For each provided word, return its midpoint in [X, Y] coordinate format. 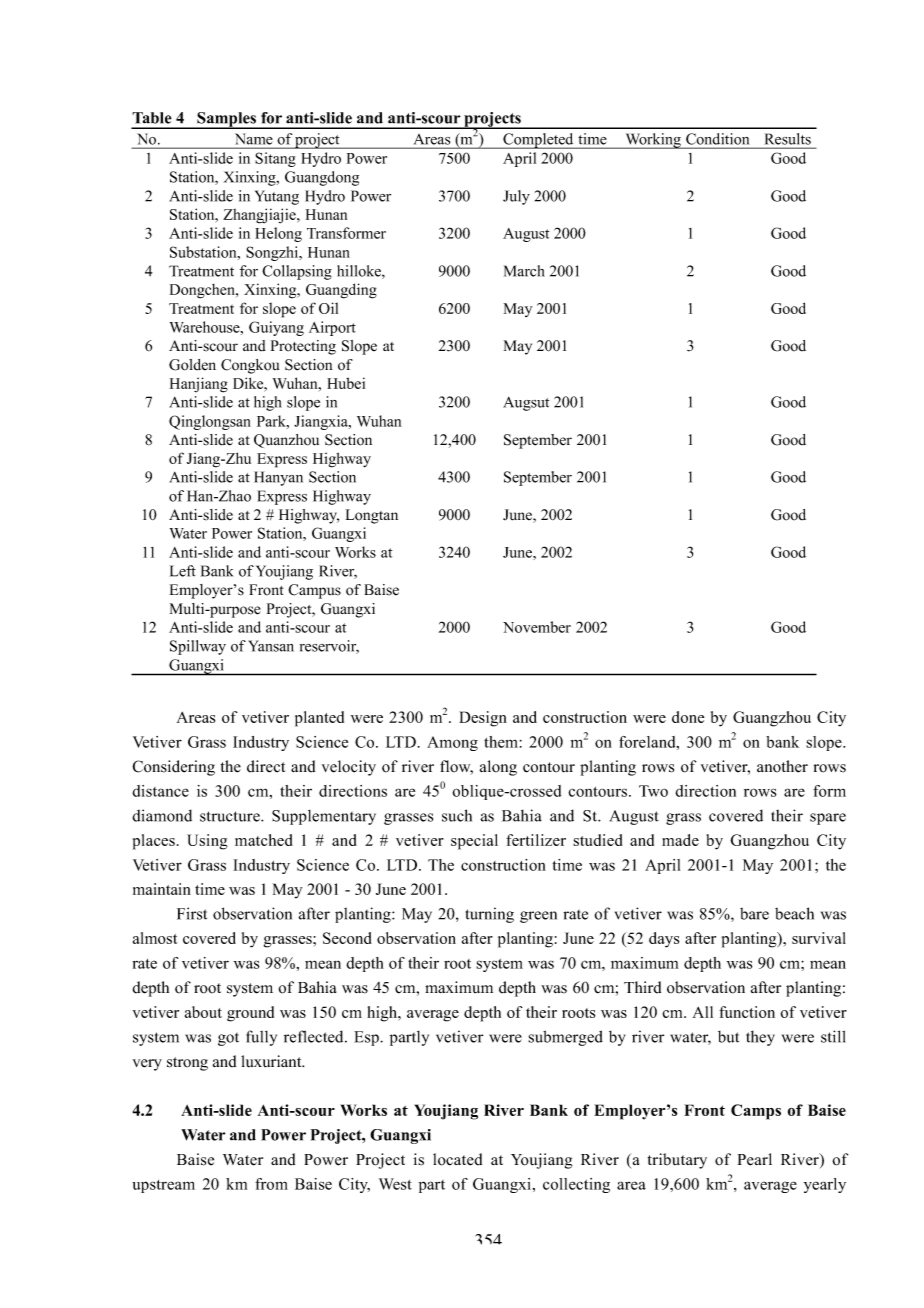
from [271, 1184]
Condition [717, 139]
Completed [538, 141]
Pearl [755, 1159]
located [457, 1159]
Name [254, 139]
